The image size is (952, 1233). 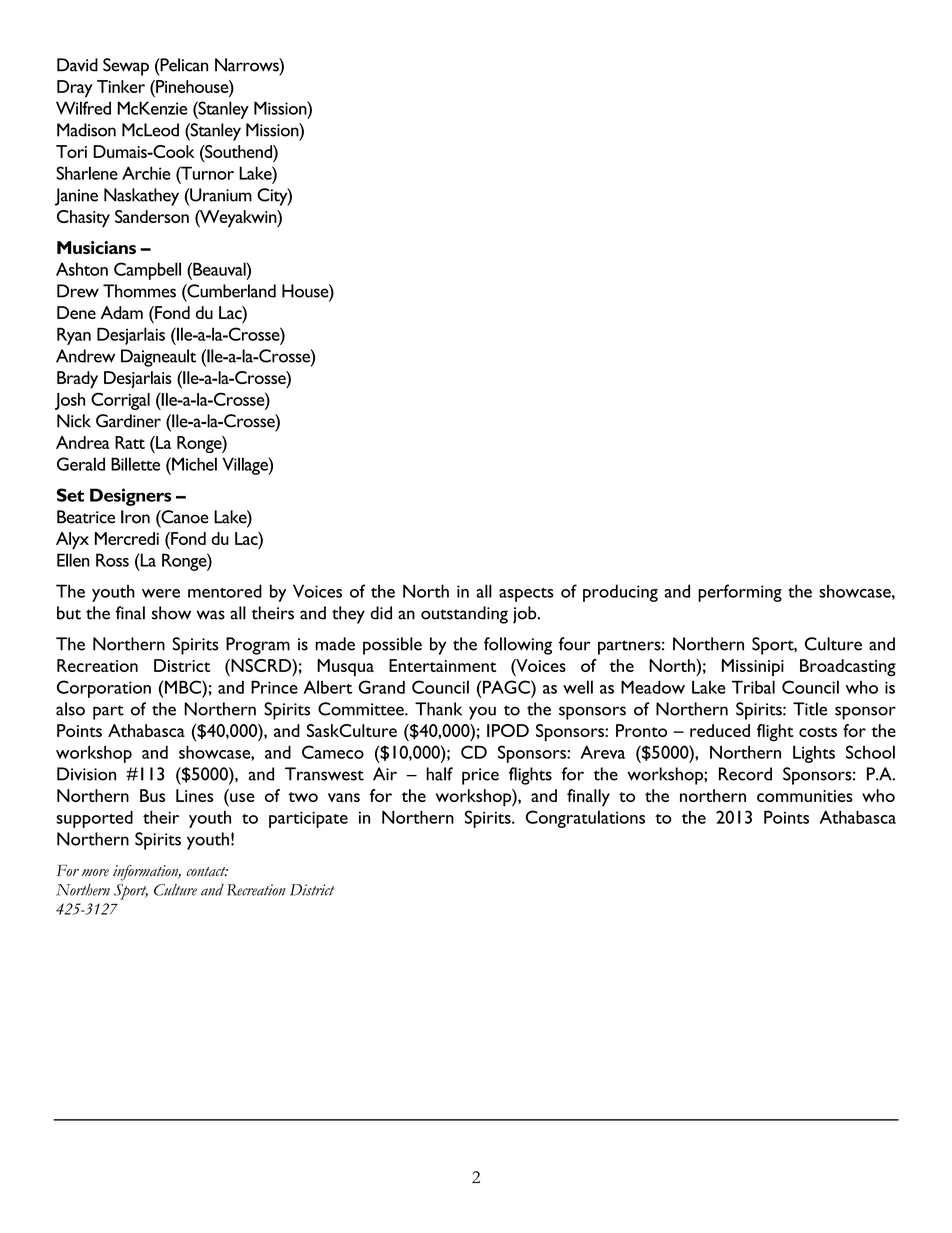 I want to click on communities, so click(x=805, y=796).
